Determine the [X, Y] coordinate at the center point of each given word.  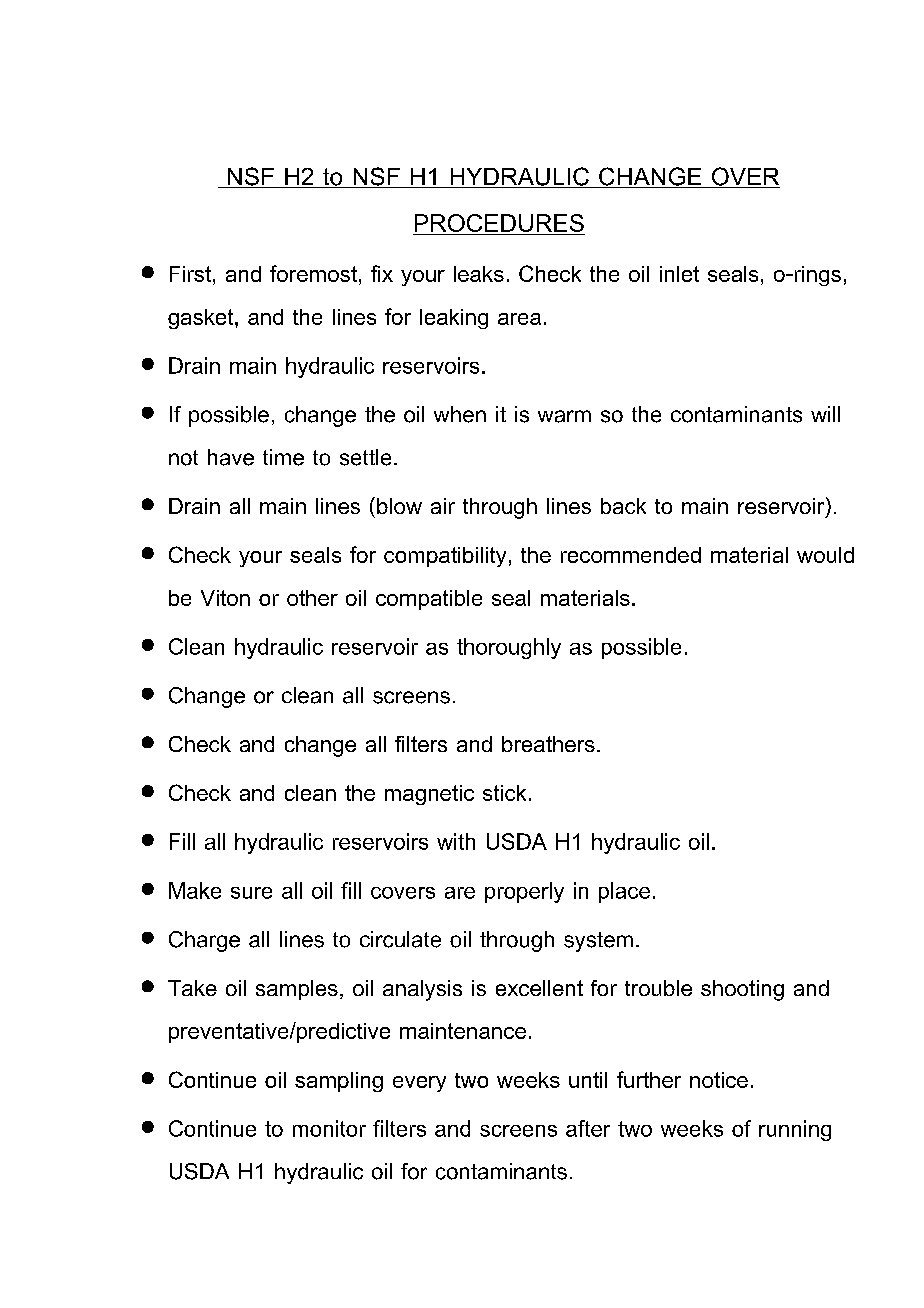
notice [719, 1080]
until [588, 1080]
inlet [679, 274]
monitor [329, 1128]
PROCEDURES [499, 224]
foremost [313, 273]
